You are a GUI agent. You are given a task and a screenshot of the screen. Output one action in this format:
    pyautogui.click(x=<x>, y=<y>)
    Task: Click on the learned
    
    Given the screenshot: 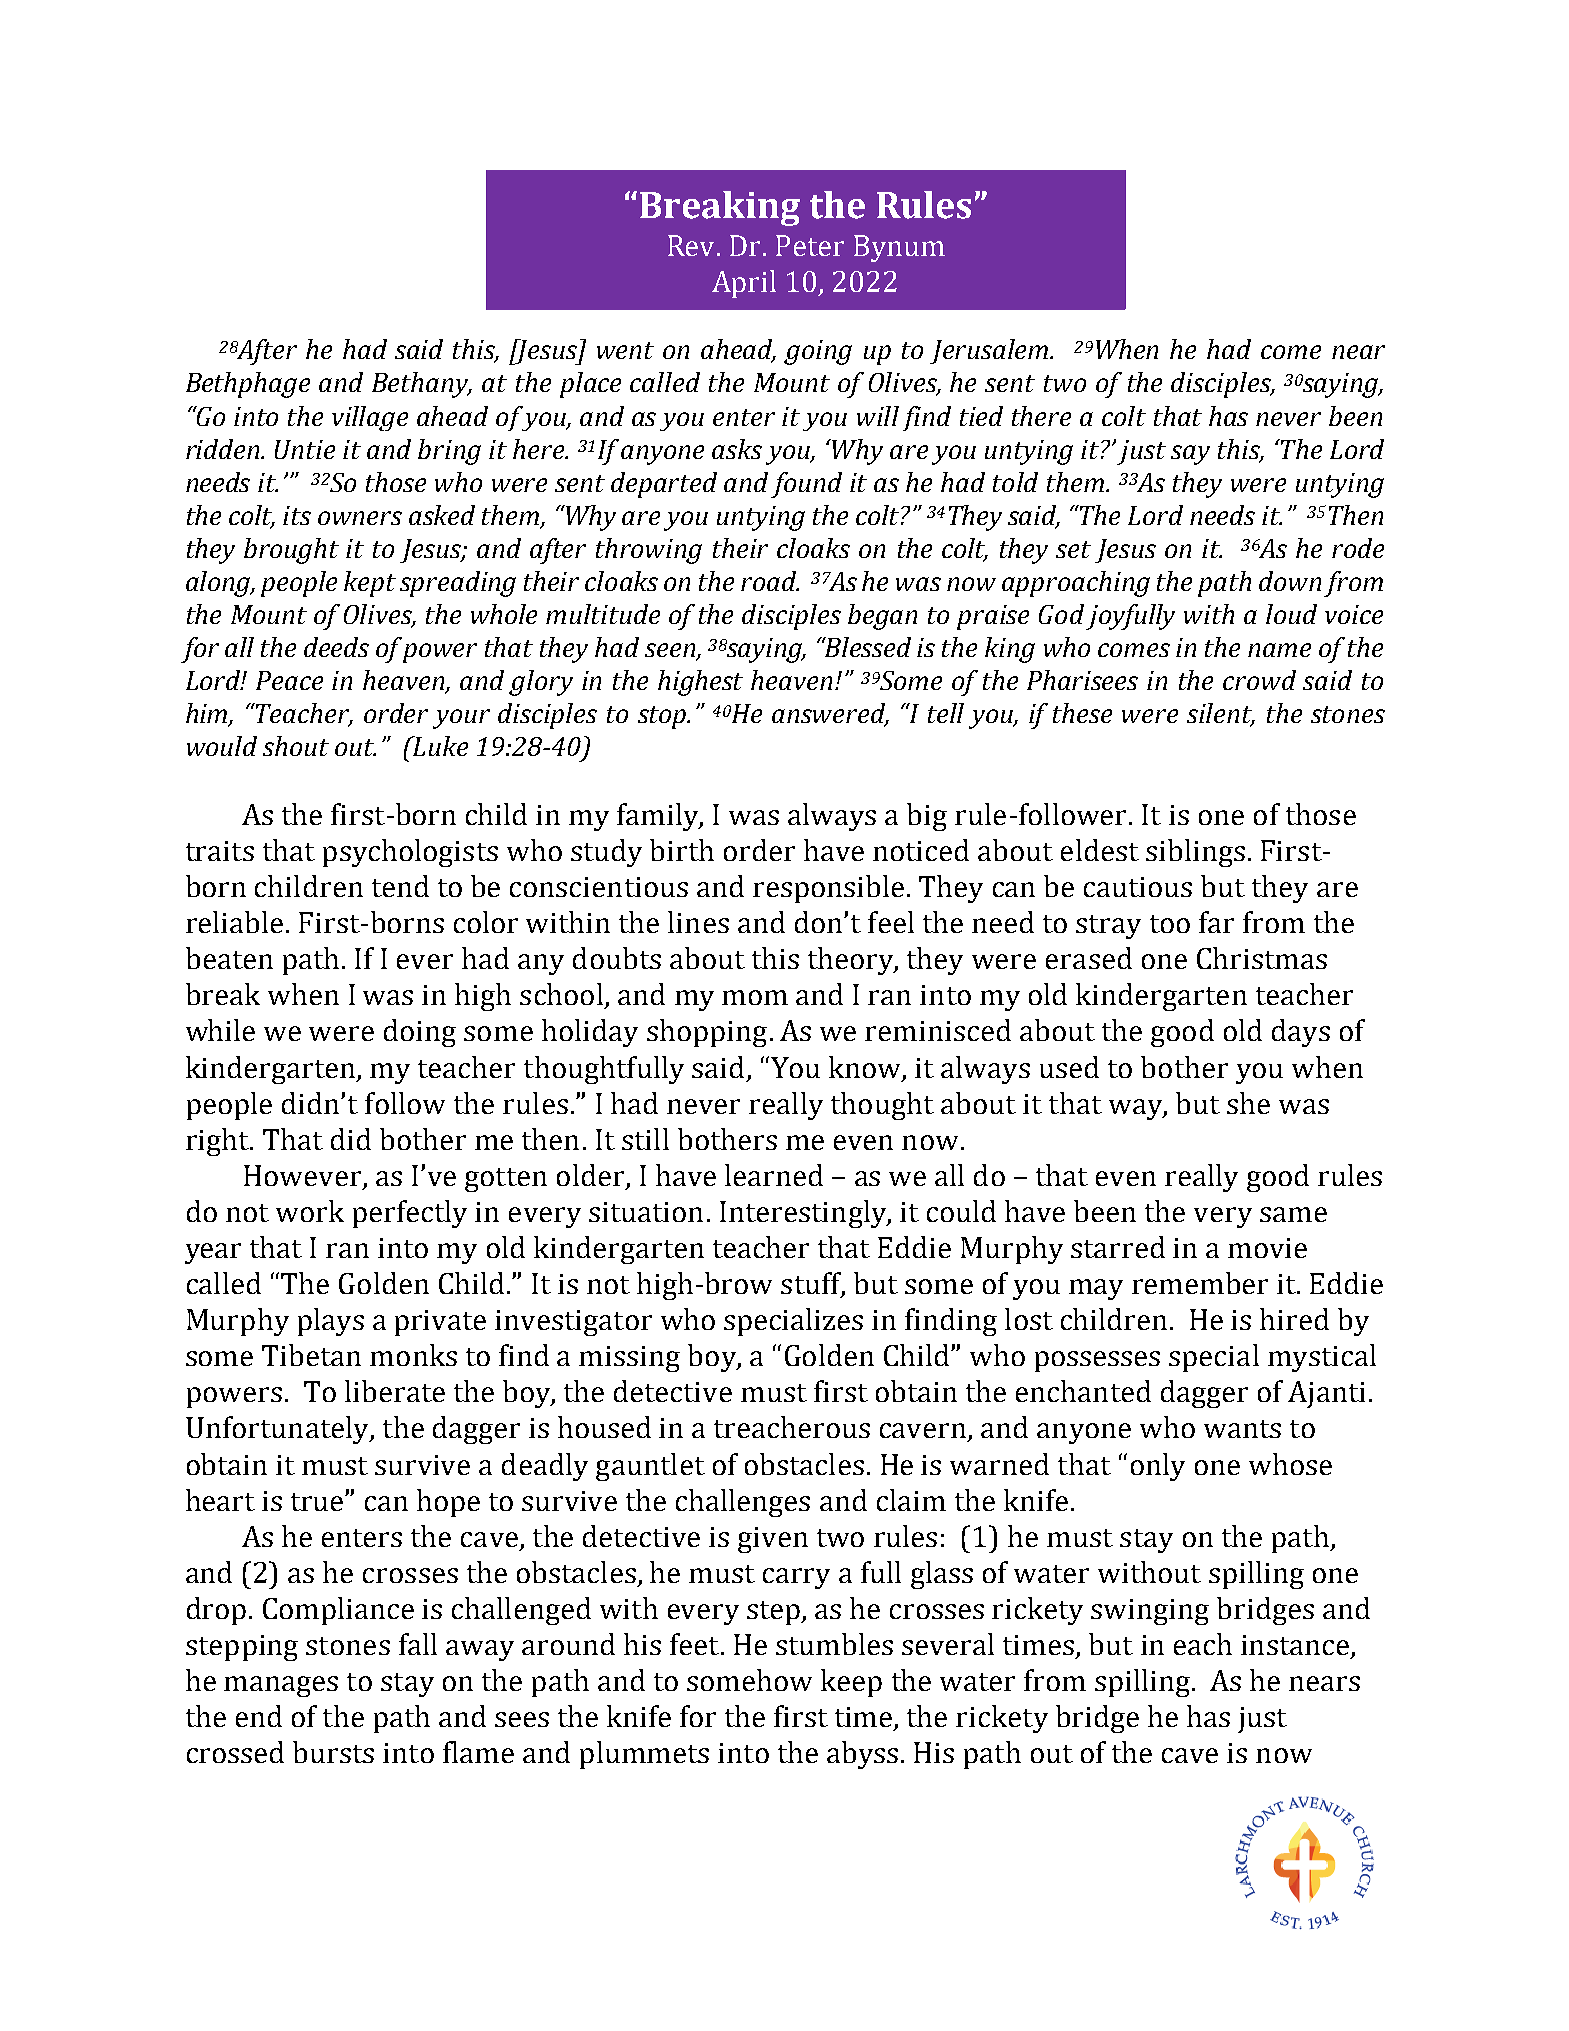 What is the action you would take?
    pyautogui.click(x=774, y=1175)
